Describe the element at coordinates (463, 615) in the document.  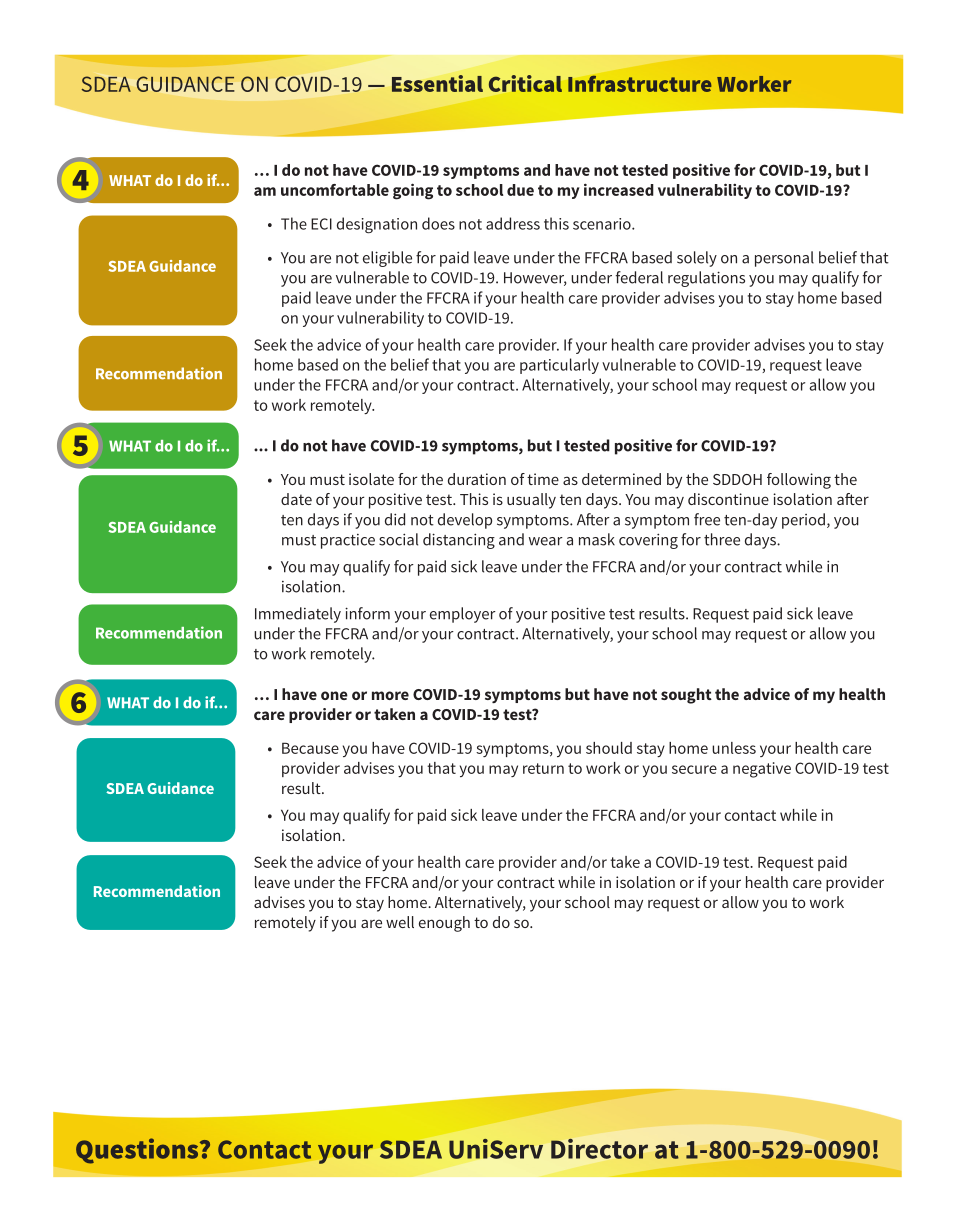
I see `employer` at that location.
